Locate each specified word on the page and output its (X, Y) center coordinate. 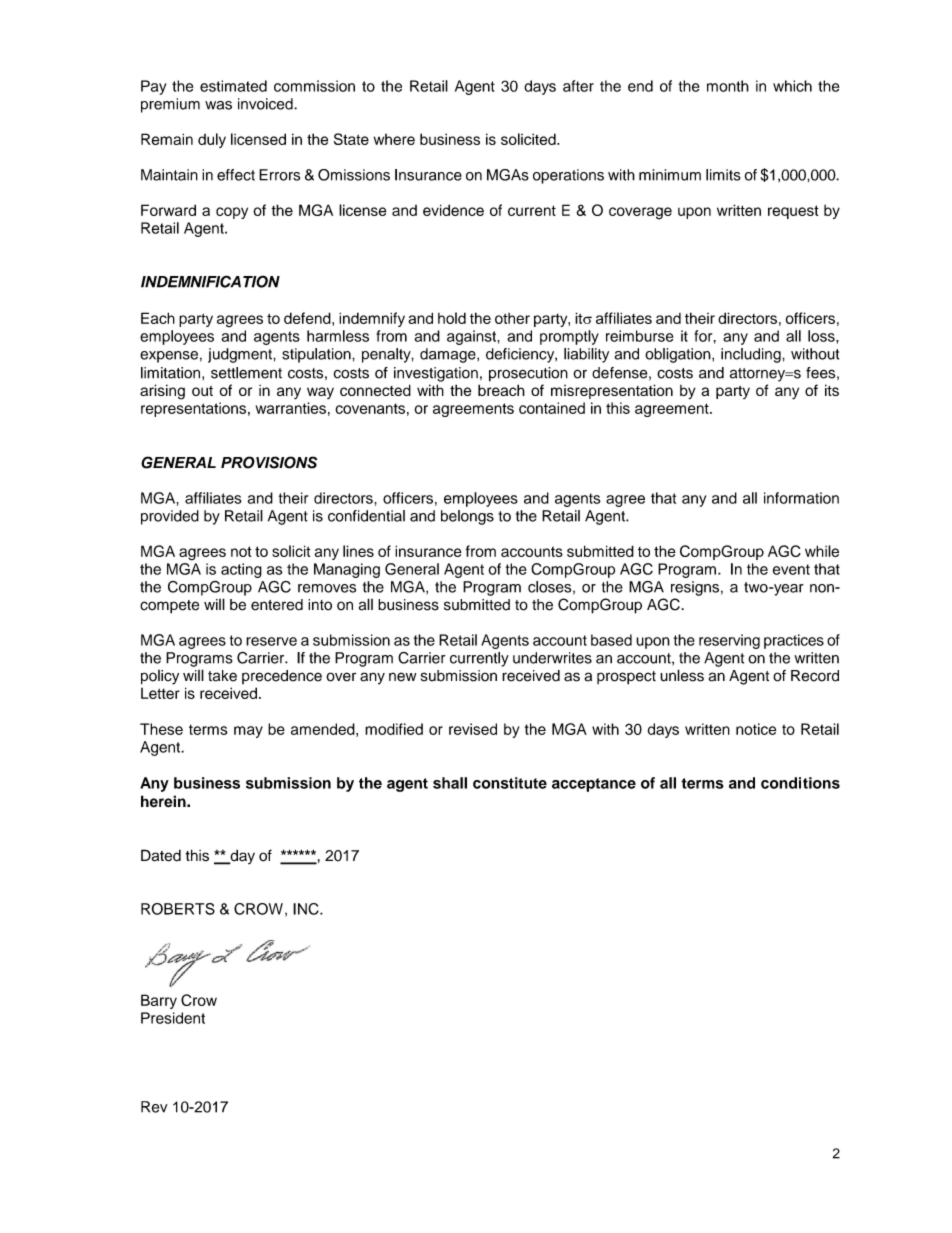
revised (473, 729)
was (218, 105)
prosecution (528, 374)
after (578, 86)
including (752, 355)
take (222, 676)
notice (756, 729)
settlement (246, 373)
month (728, 86)
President (173, 1018)
